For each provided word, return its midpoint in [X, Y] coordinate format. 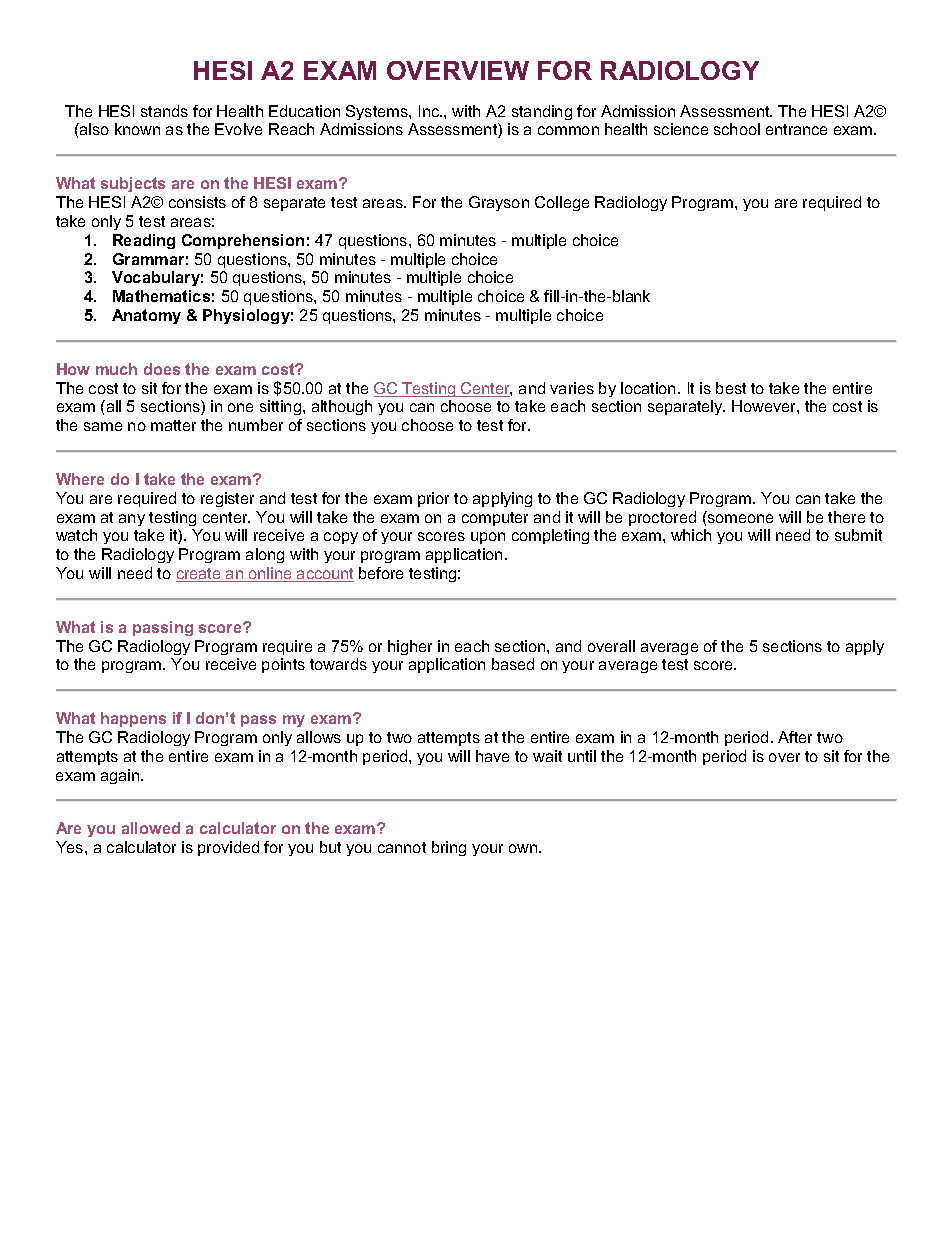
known [137, 129]
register [227, 499]
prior [433, 499]
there [846, 517]
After [795, 737]
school [737, 129]
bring [449, 848]
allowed [151, 828]
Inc [430, 111]
